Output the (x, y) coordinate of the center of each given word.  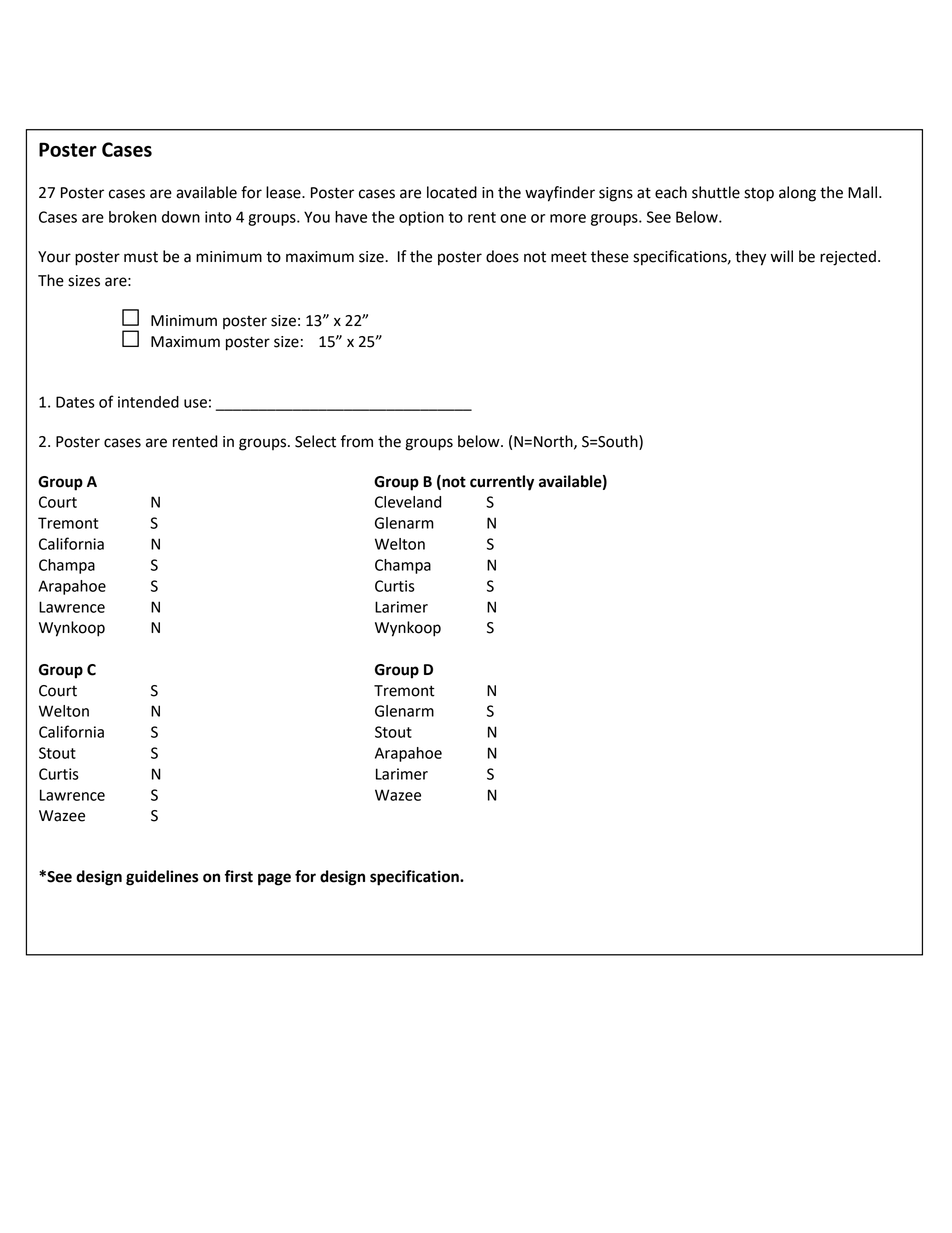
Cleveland (408, 502)
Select (315, 441)
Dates (75, 402)
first (239, 876)
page (274, 879)
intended (148, 402)
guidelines (162, 878)
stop (759, 195)
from (356, 441)
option (421, 218)
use (195, 403)
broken (133, 217)
